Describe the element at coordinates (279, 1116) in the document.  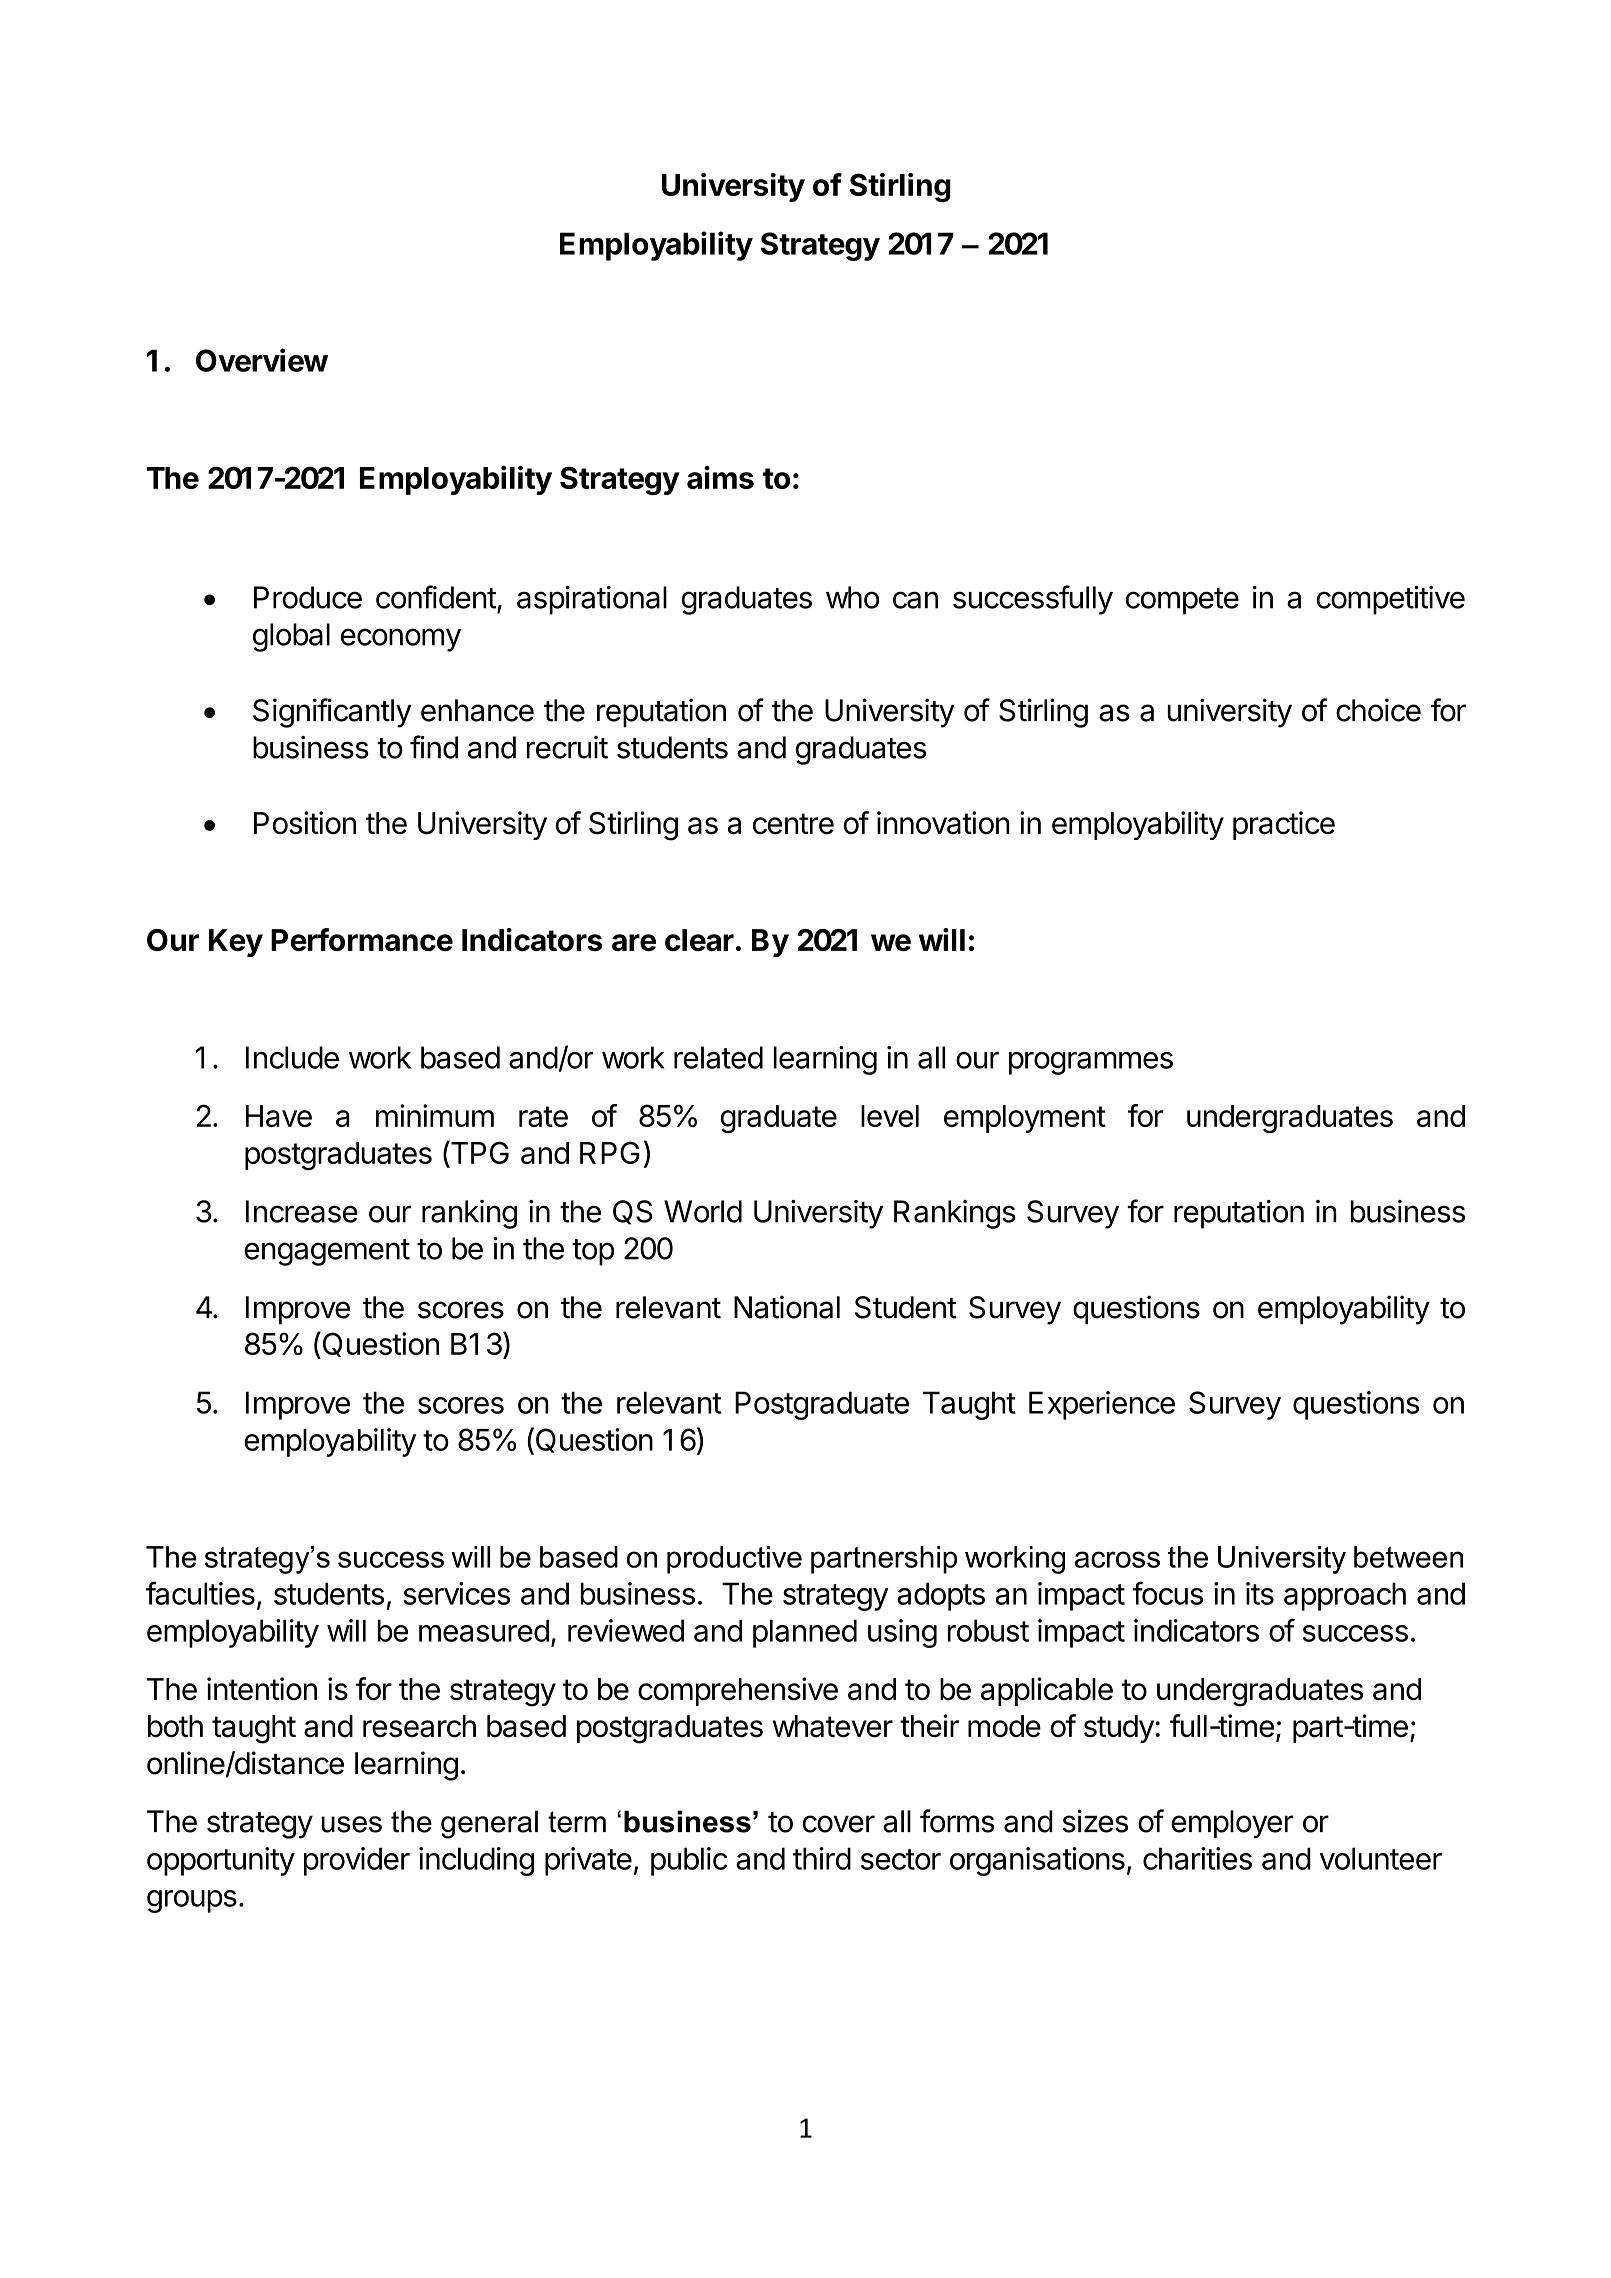
I see `Have` at that location.
